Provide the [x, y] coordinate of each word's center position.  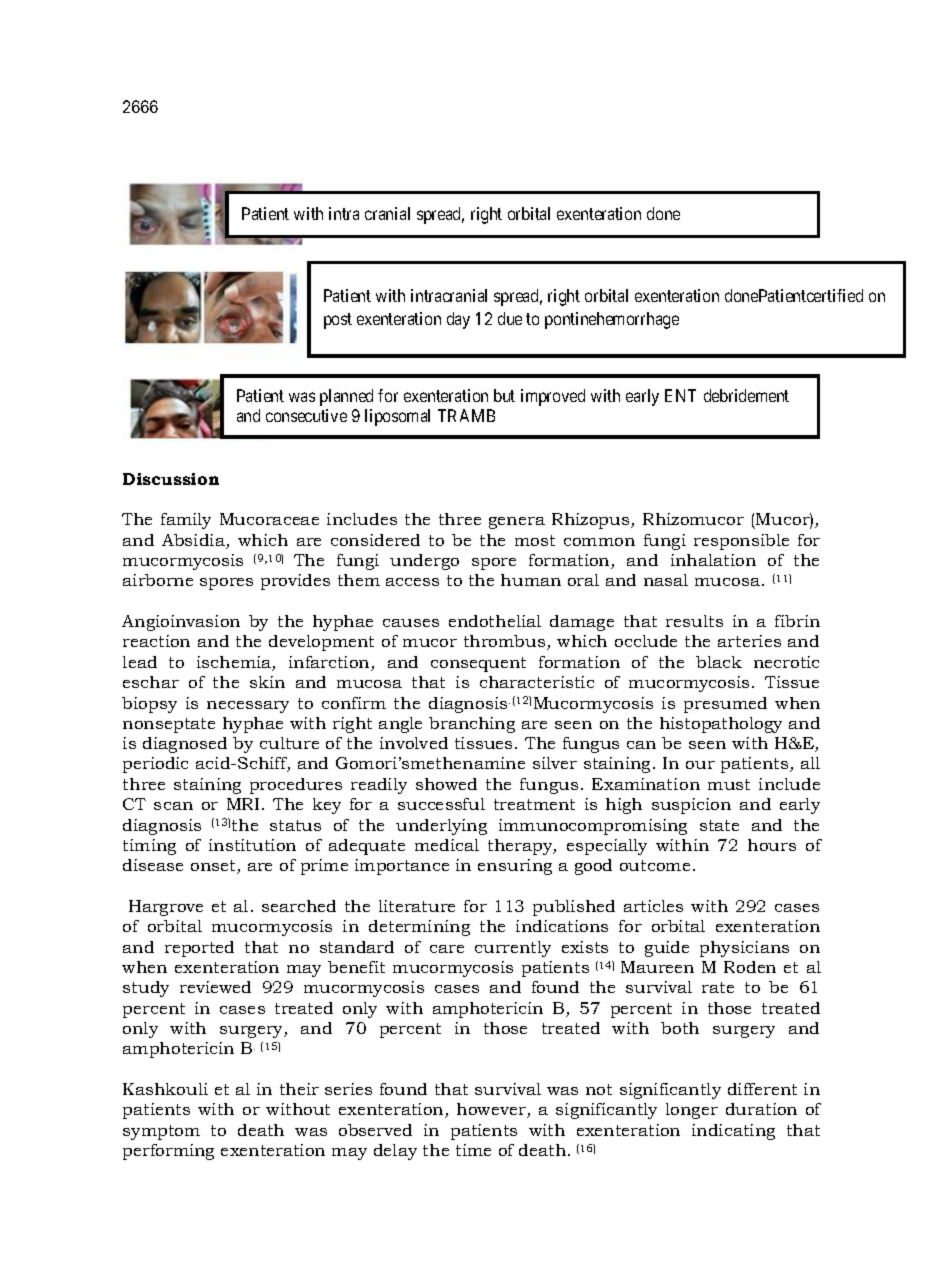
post [338, 321]
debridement [746, 395]
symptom [161, 1132]
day [458, 320]
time [473, 1150]
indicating [733, 1132]
